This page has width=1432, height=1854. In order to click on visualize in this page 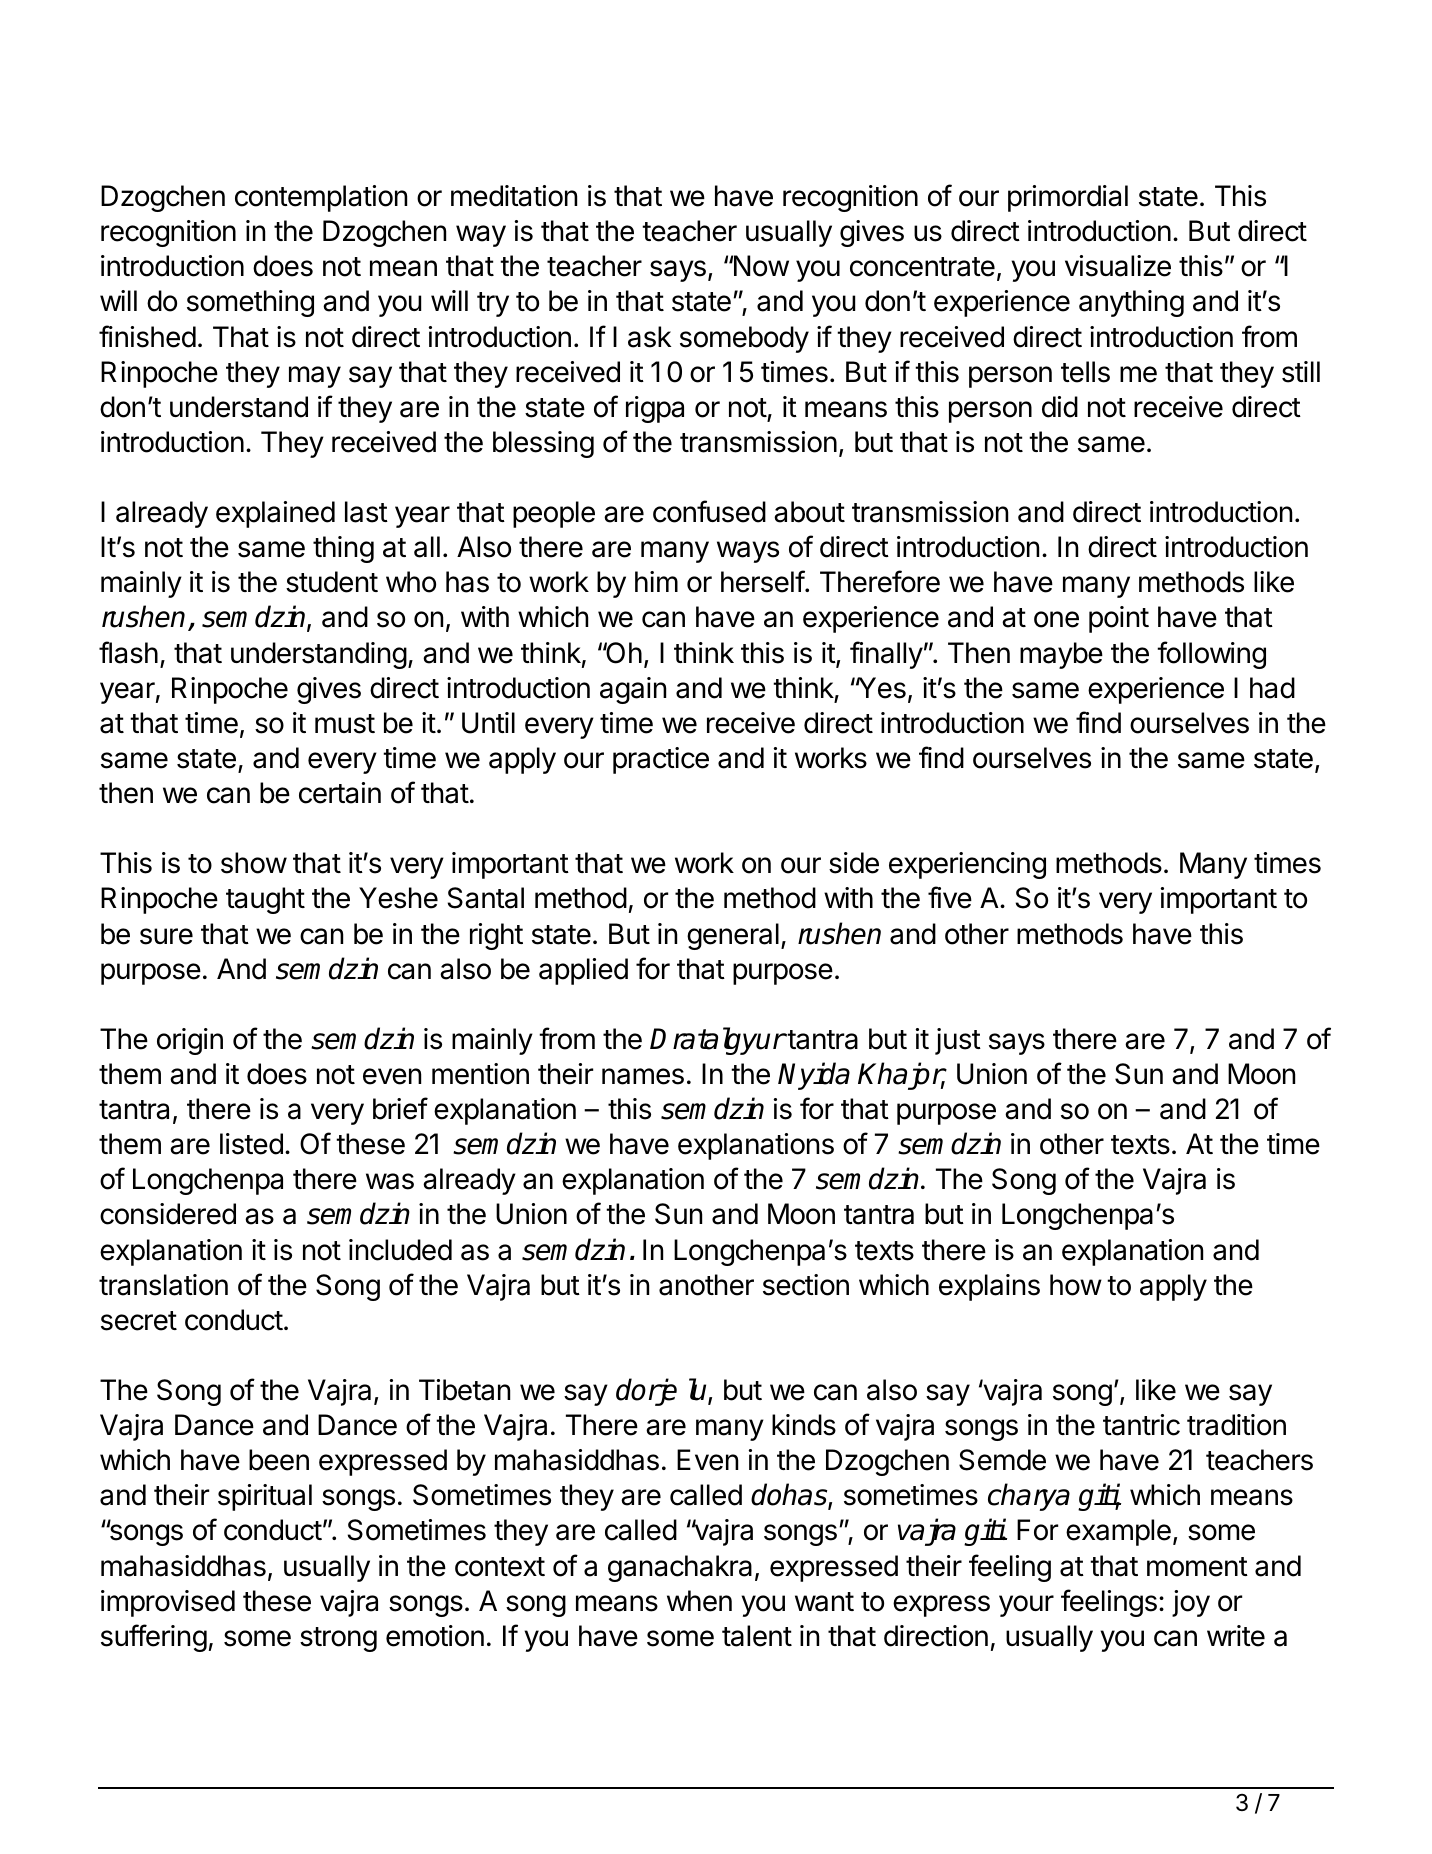, I will do `click(1118, 266)`.
